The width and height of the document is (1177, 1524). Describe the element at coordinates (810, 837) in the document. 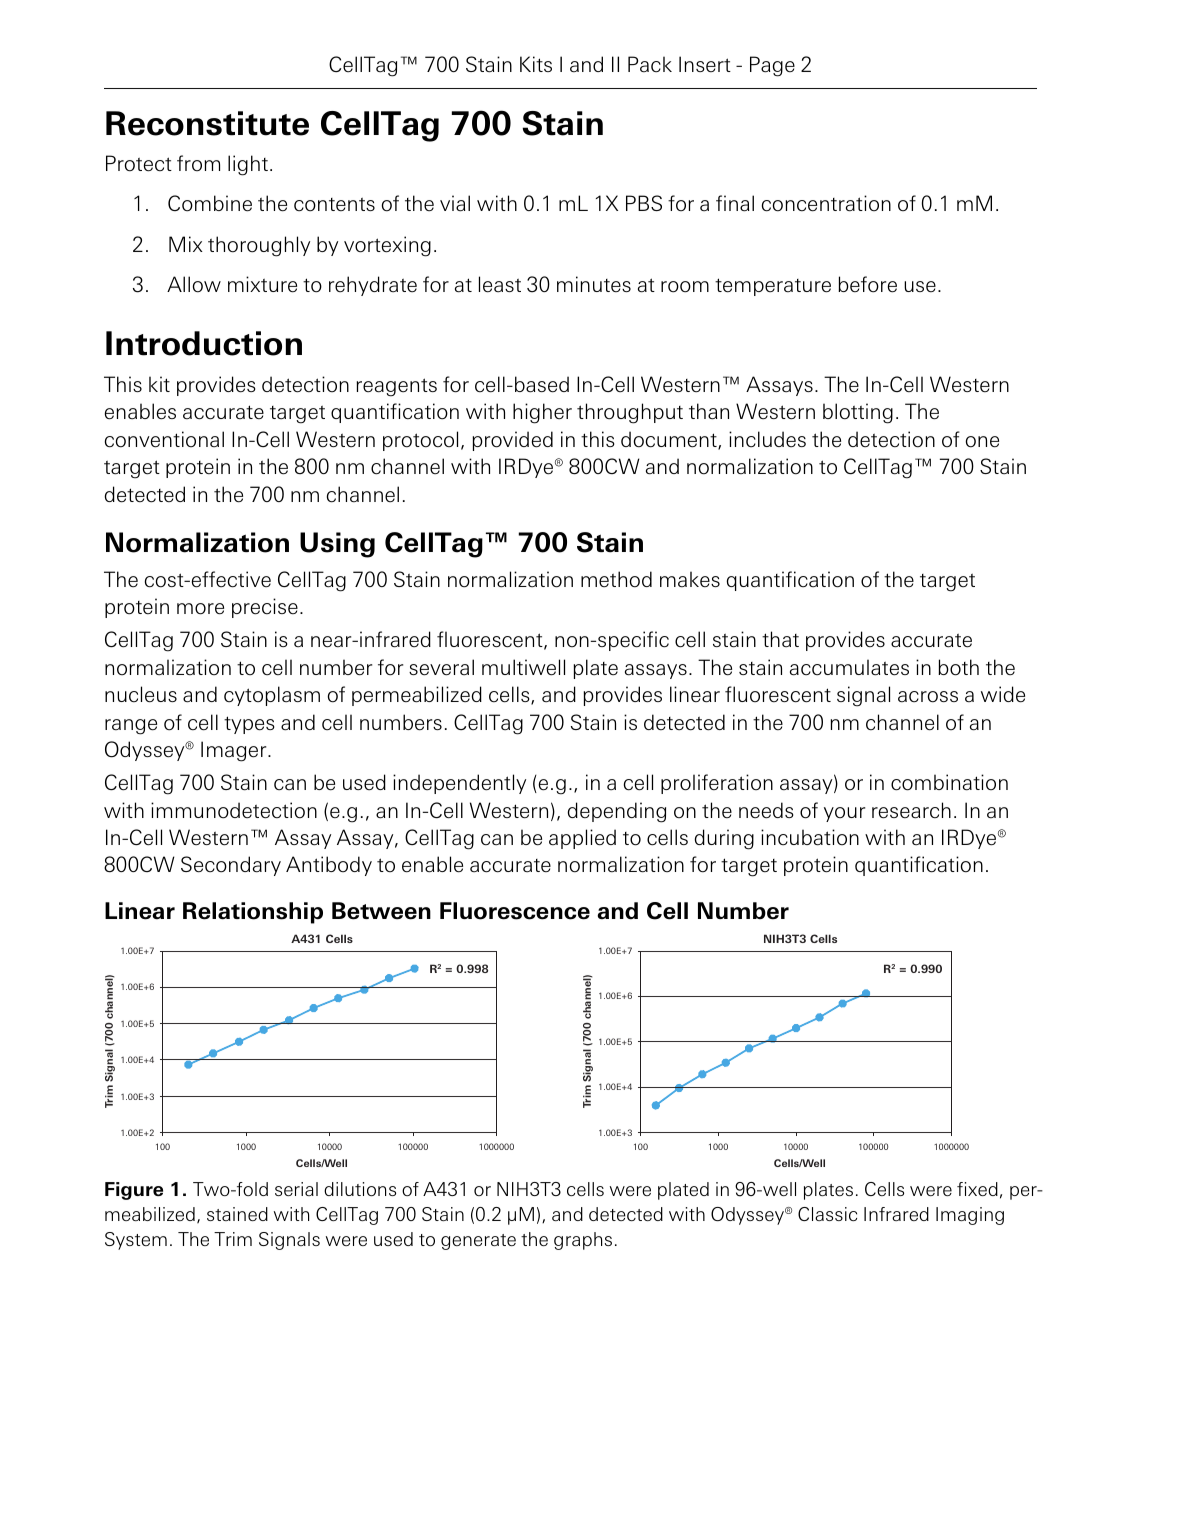

I see `incubation` at that location.
